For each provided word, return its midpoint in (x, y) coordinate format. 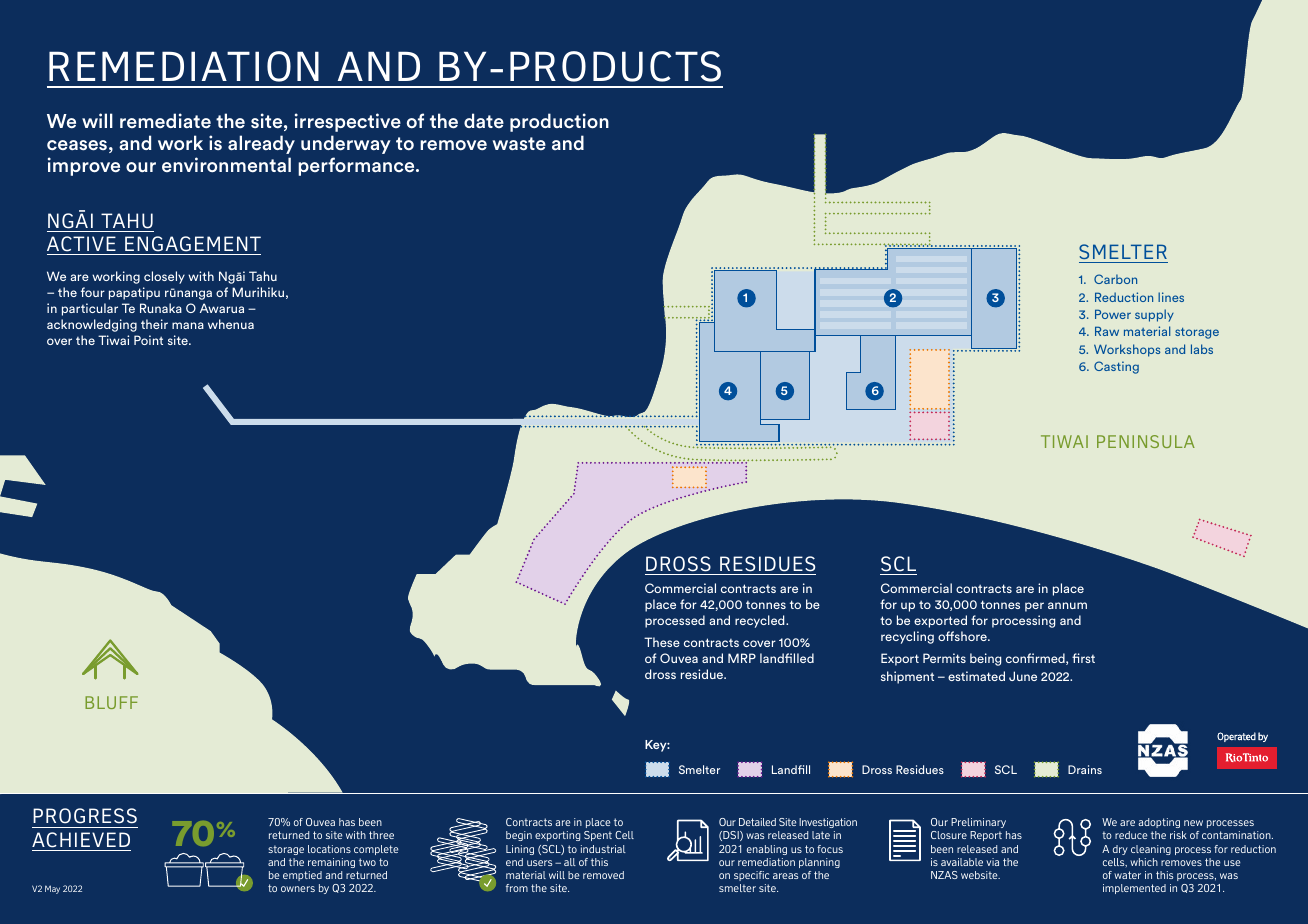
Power (1113, 314)
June (1023, 676)
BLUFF (111, 702)
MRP (742, 658)
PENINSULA (1146, 441)
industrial (603, 849)
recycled (761, 621)
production (559, 122)
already (261, 144)
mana (188, 325)
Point (148, 340)
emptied (302, 876)
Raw (1107, 331)
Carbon (1115, 279)
